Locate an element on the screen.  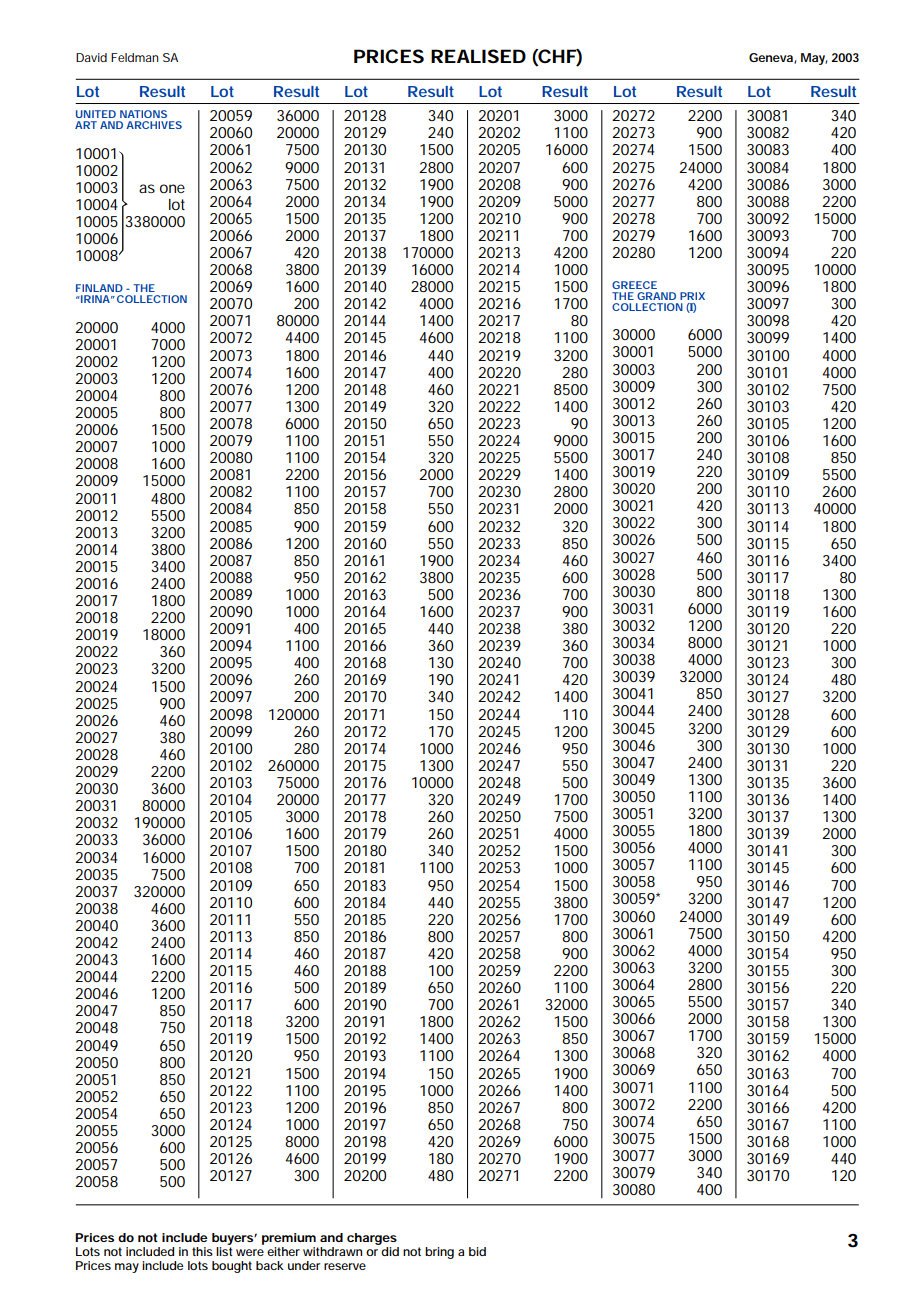
IRINA is located at coordinates (94, 299).
